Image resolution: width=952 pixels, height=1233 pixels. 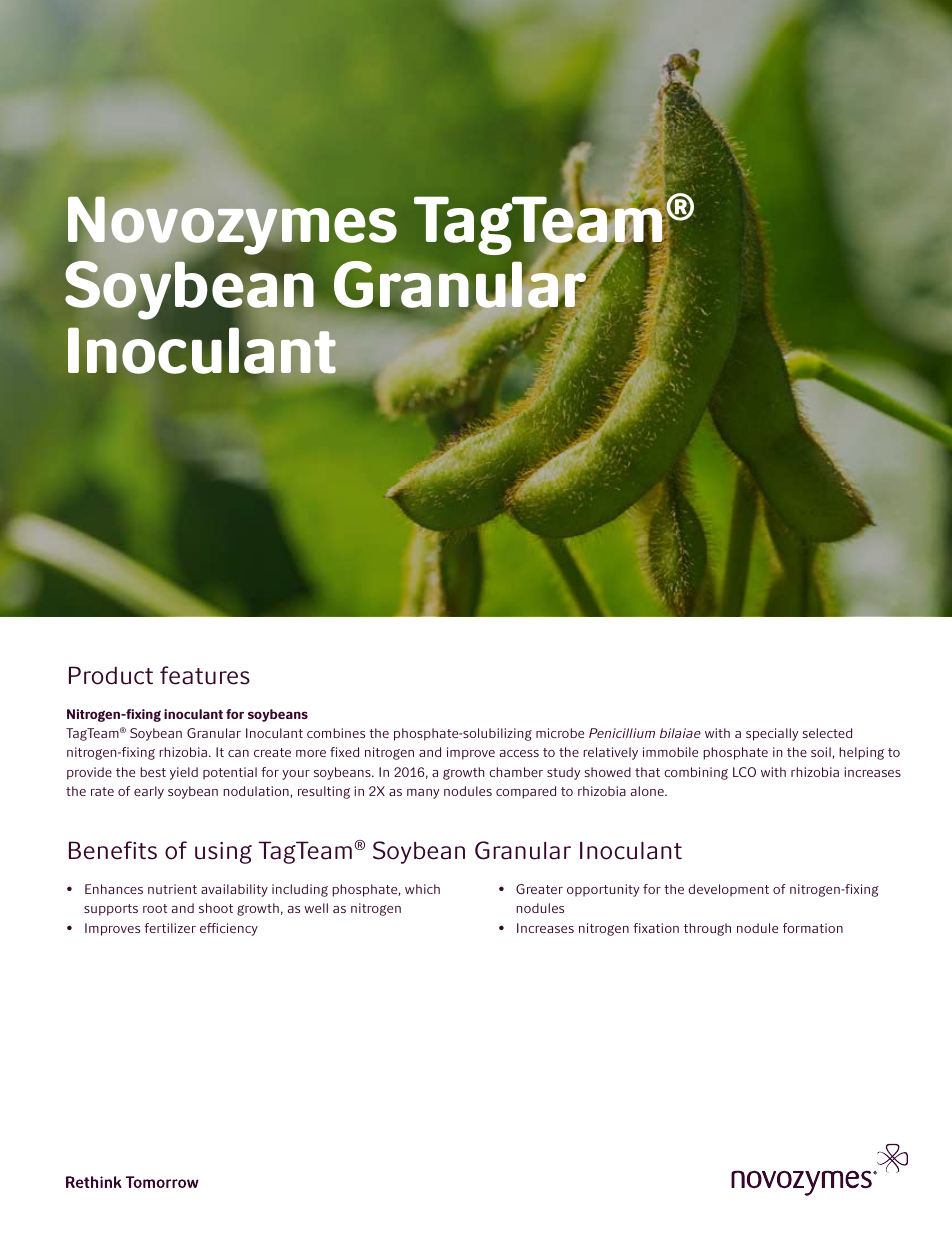 I want to click on best, so click(x=153, y=772).
